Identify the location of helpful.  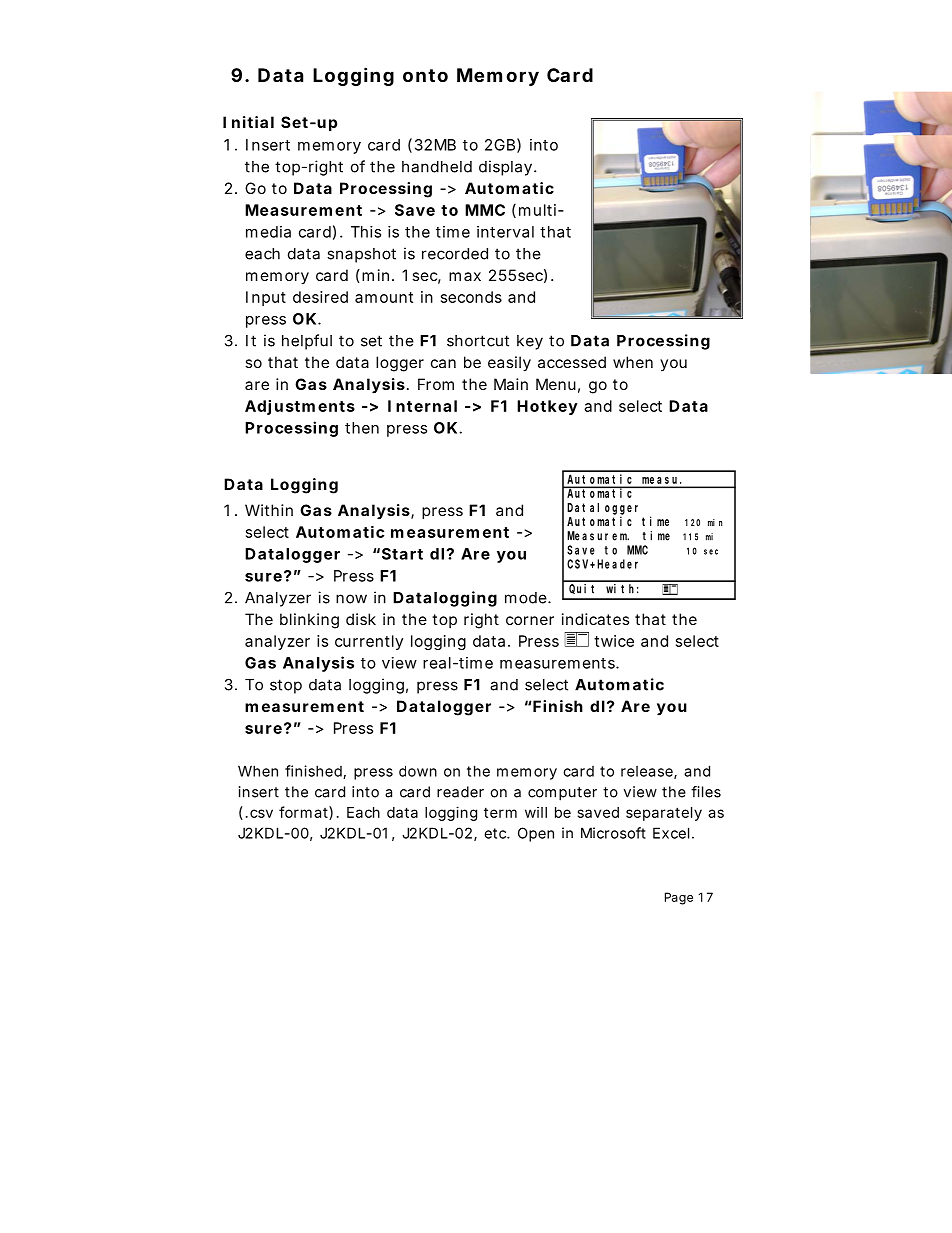
(307, 342).
